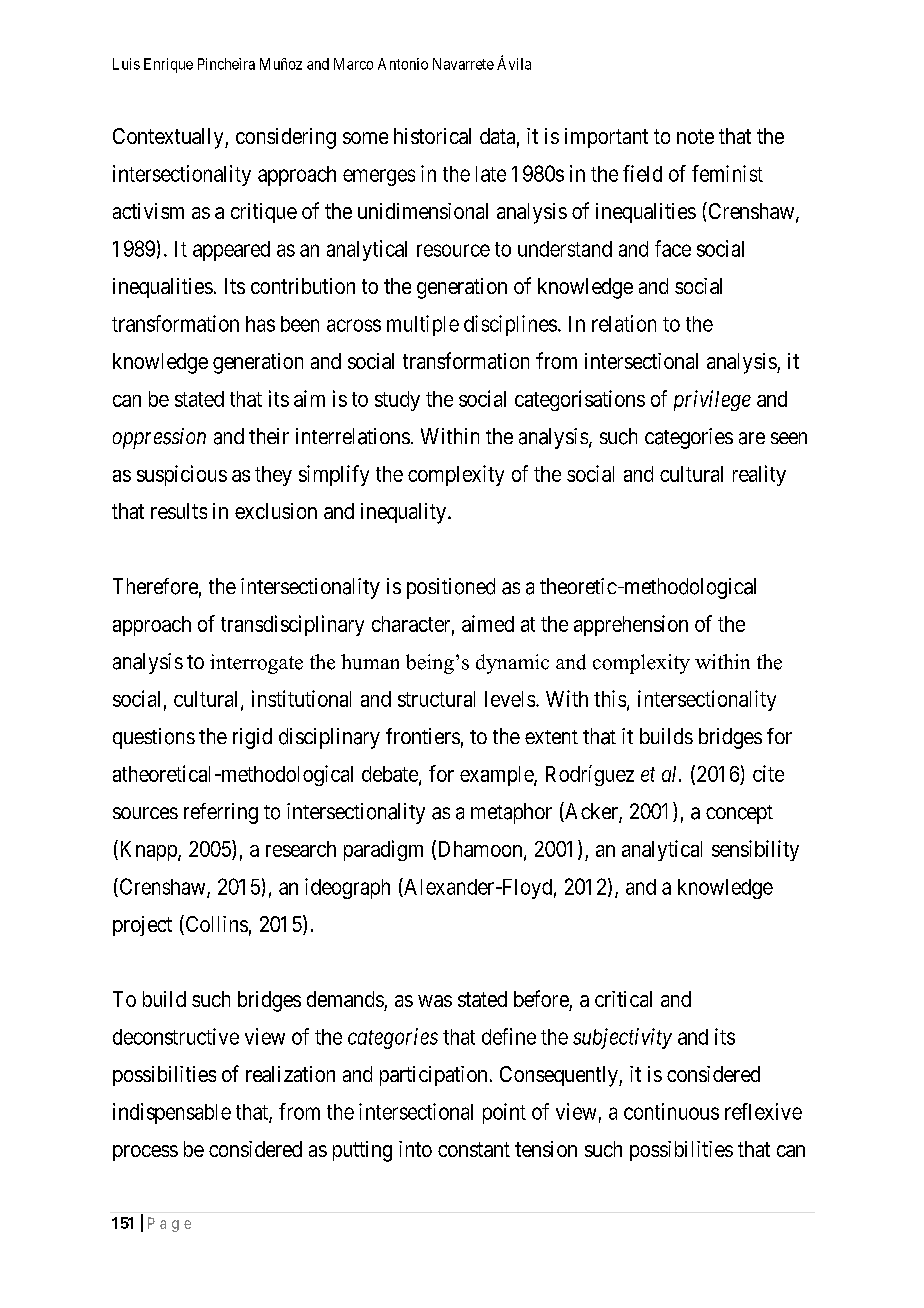 The image size is (924, 1308). Describe the element at coordinates (695, 136) in the document. I see `note` at that location.
